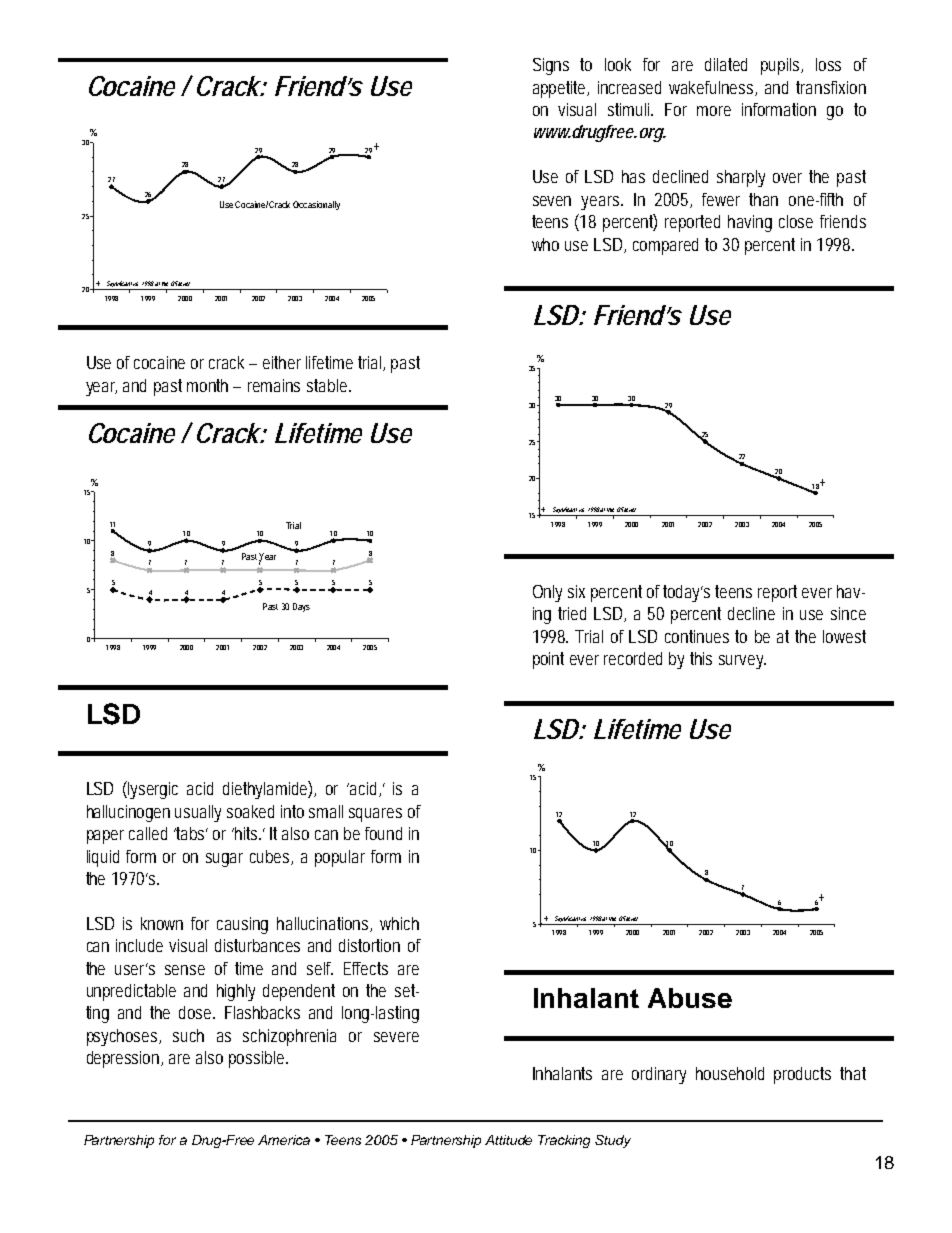 The image size is (952, 1233). What do you see at coordinates (301, 607) in the document?
I see `Days` at bounding box center [301, 607].
